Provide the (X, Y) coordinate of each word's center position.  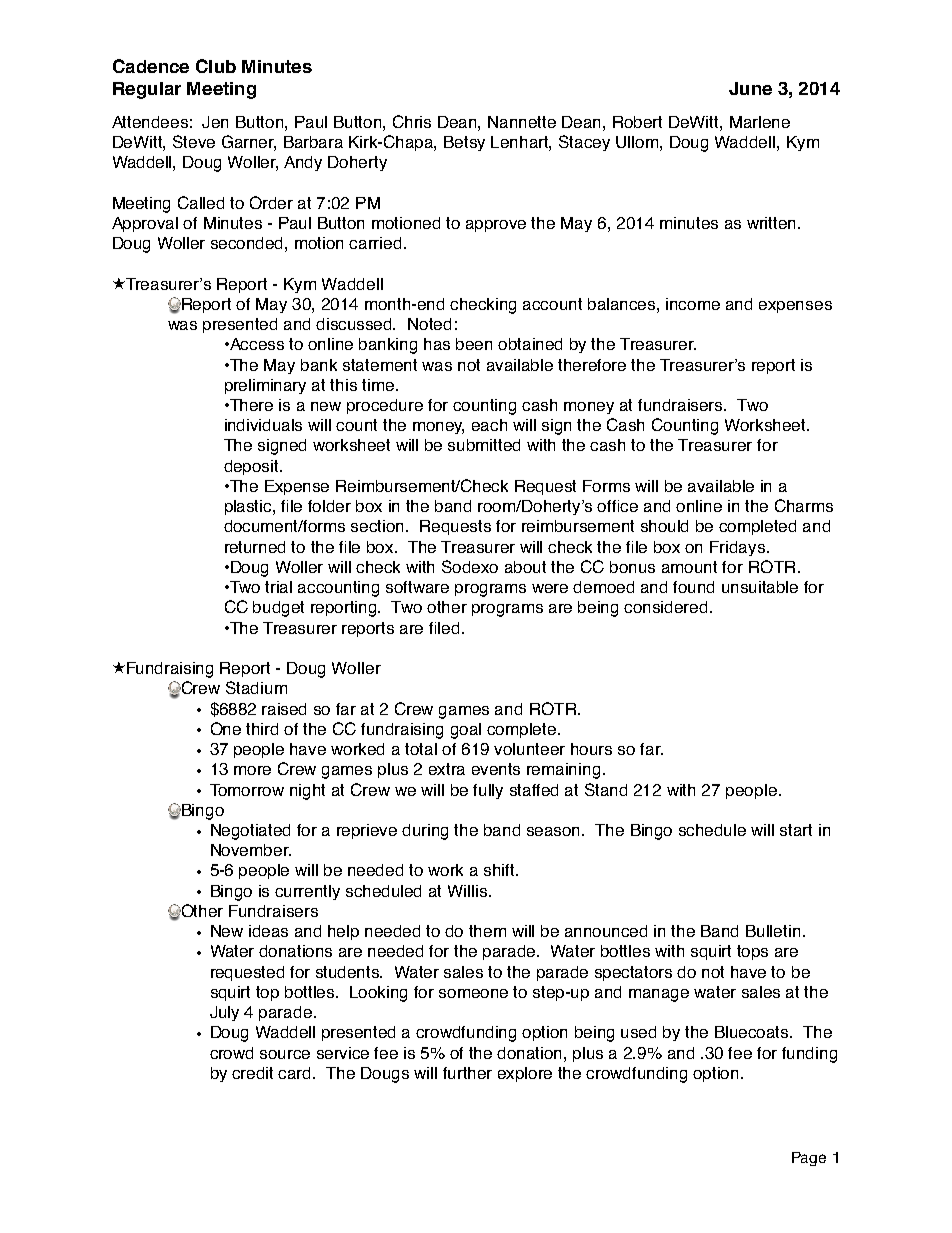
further (467, 1073)
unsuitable (760, 587)
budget (278, 609)
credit (252, 1073)
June (750, 88)
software (417, 587)
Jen (215, 122)
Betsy (464, 143)
